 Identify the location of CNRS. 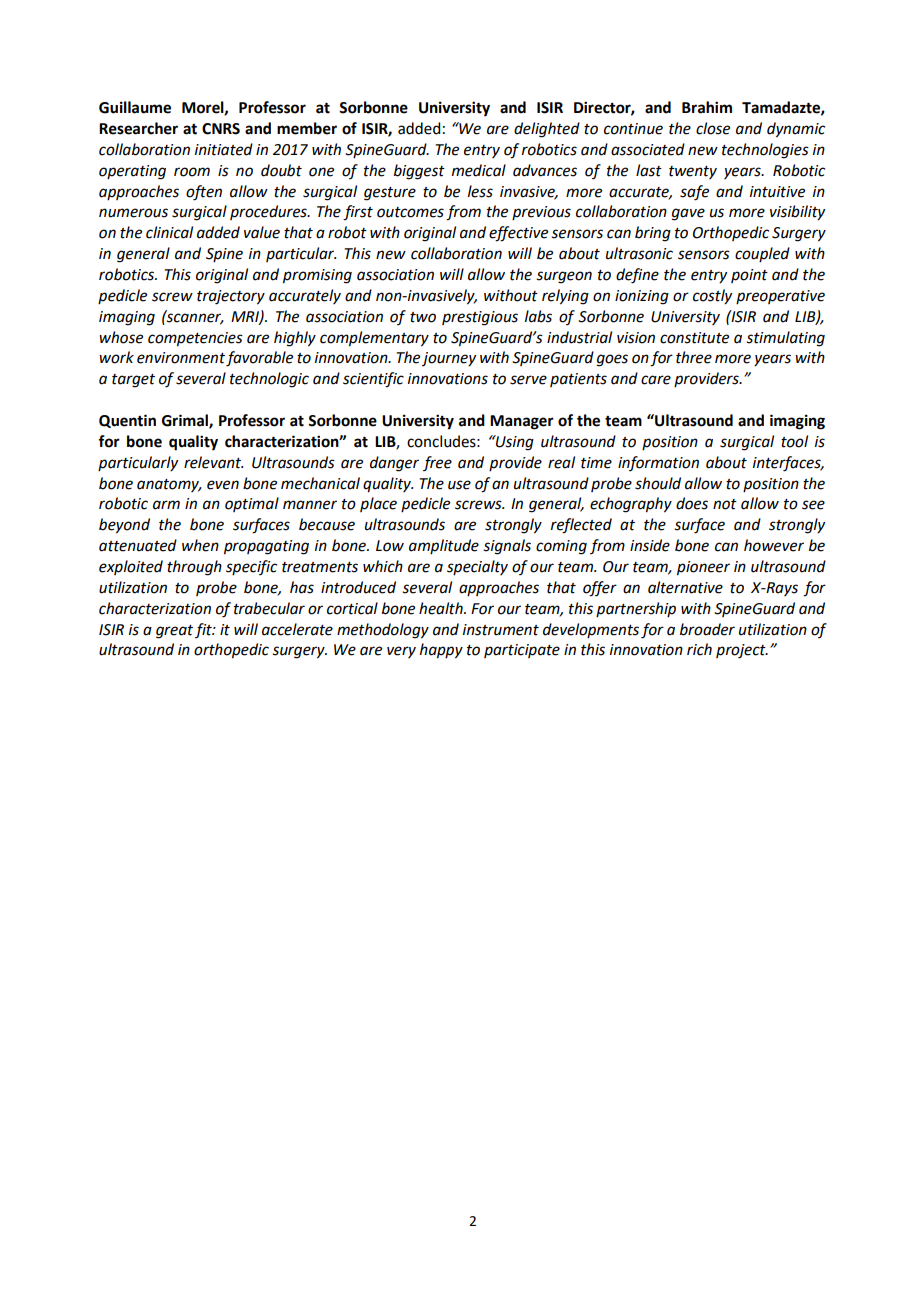
(221, 129).
